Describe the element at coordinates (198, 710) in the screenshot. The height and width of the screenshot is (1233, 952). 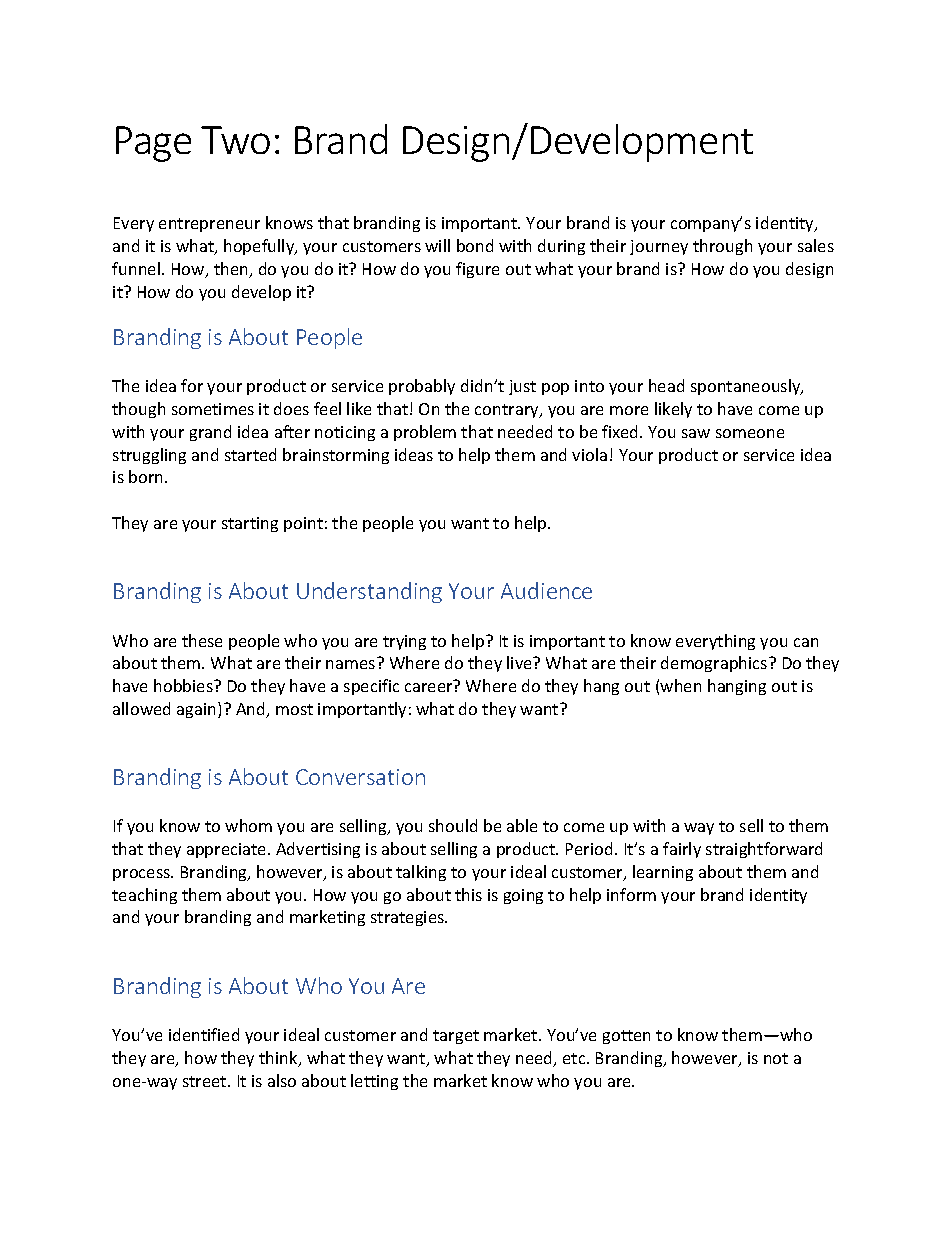
I see `again` at that location.
